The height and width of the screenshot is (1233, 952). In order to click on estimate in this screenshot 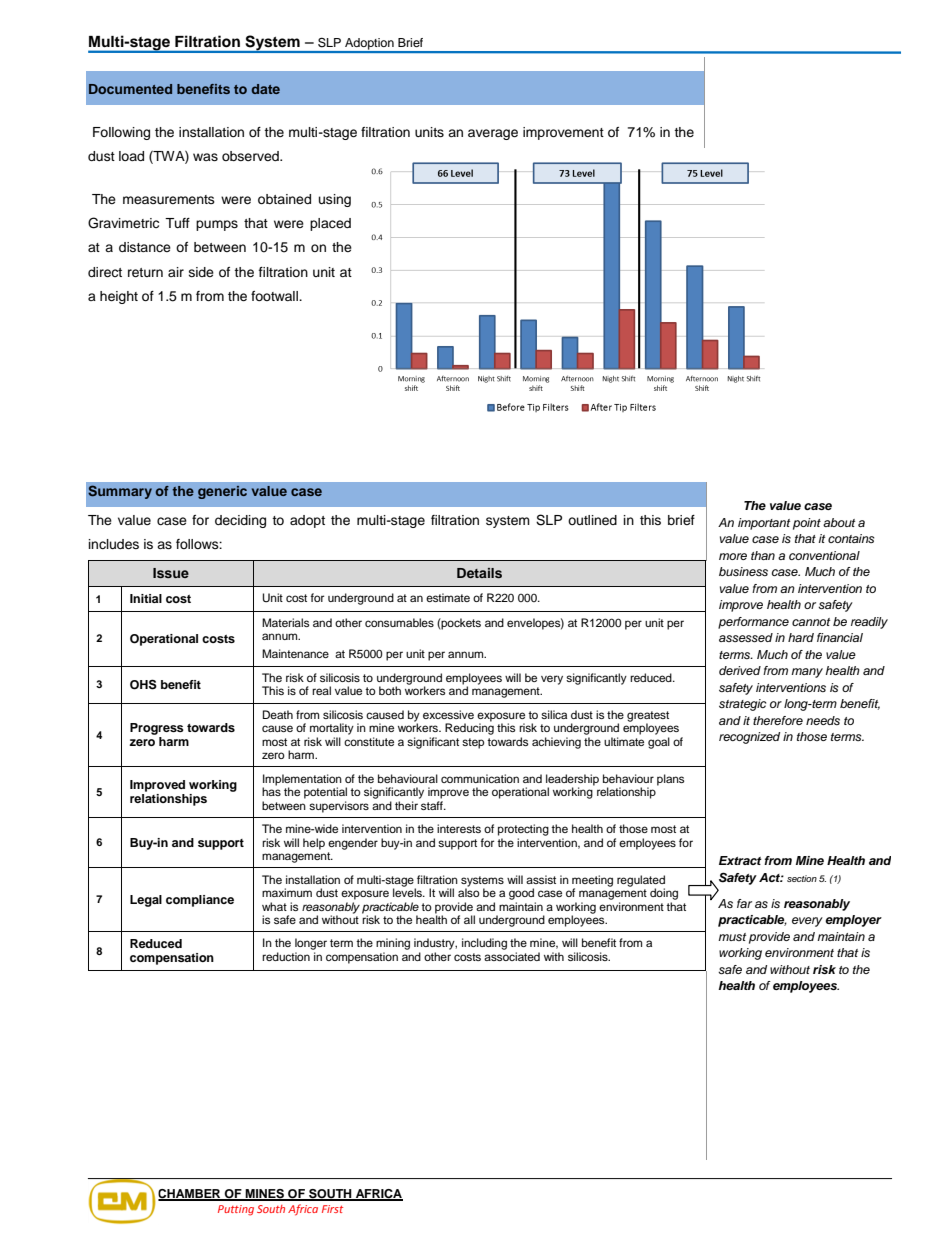, I will do `click(448, 597)`.
